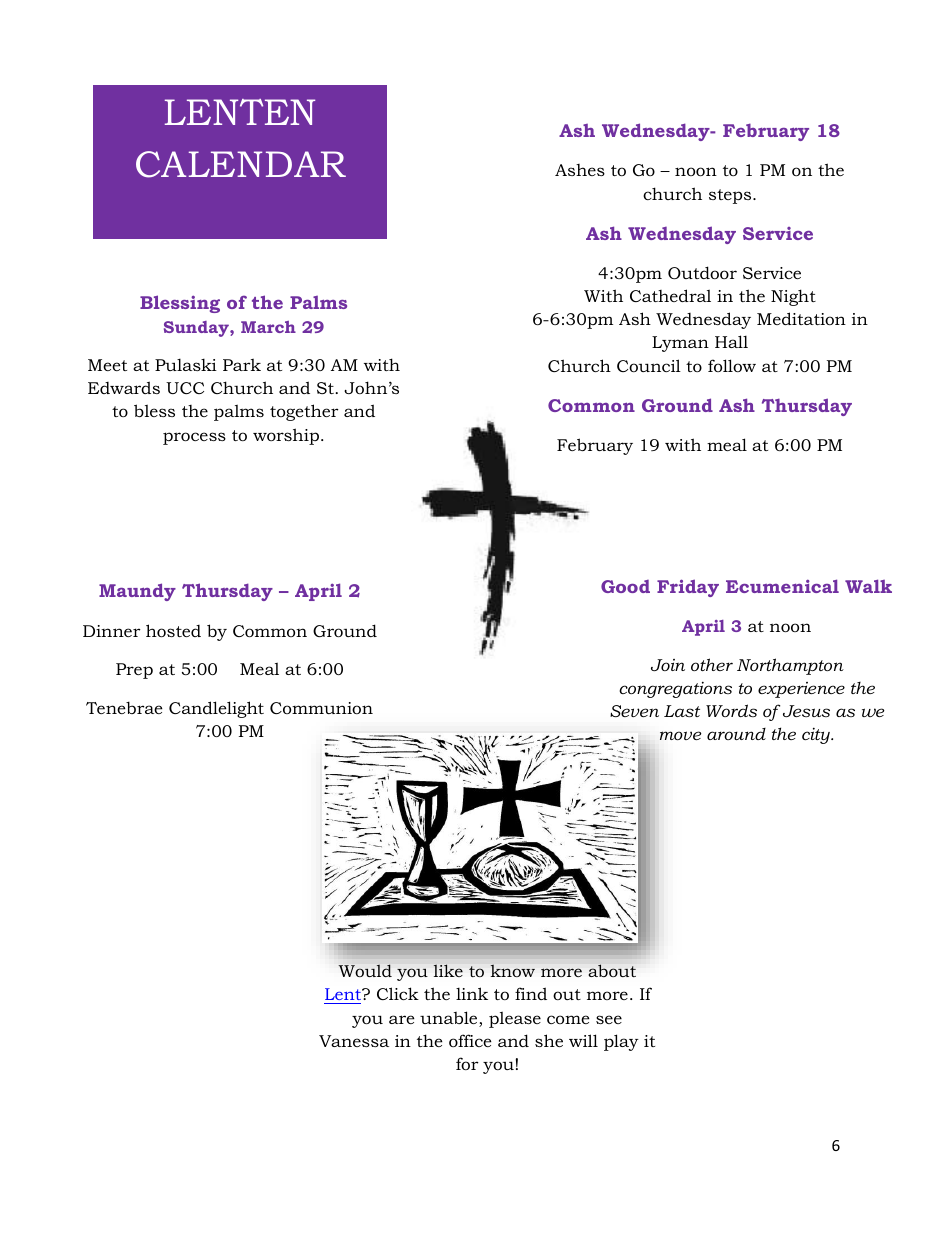  What do you see at coordinates (817, 736) in the page?
I see `city` at bounding box center [817, 736].
